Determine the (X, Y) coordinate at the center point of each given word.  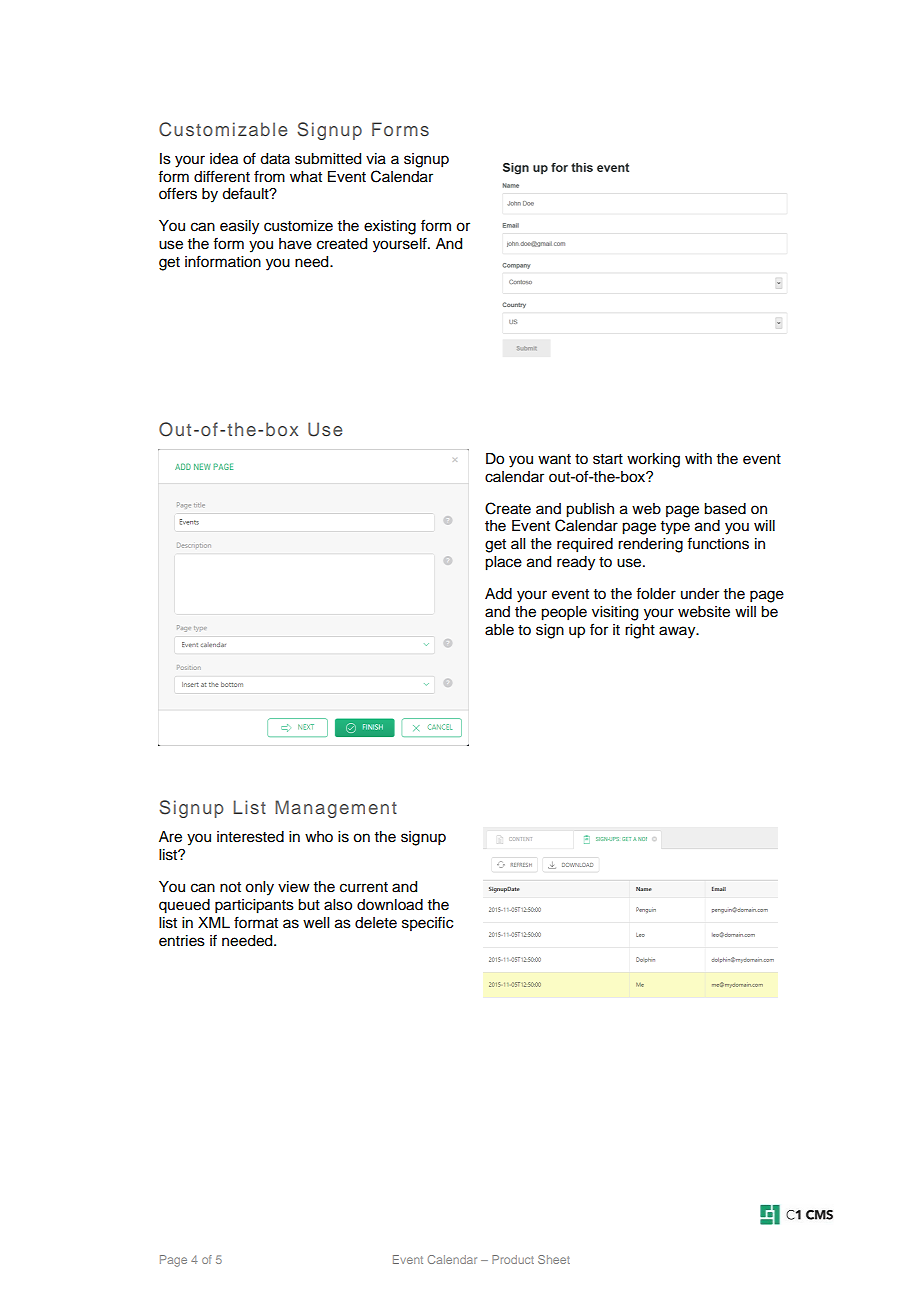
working (653, 460)
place (503, 563)
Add (498, 594)
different (222, 176)
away (678, 632)
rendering (650, 545)
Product (513, 1259)
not (230, 887)
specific (427, 923)
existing (390, 227)
